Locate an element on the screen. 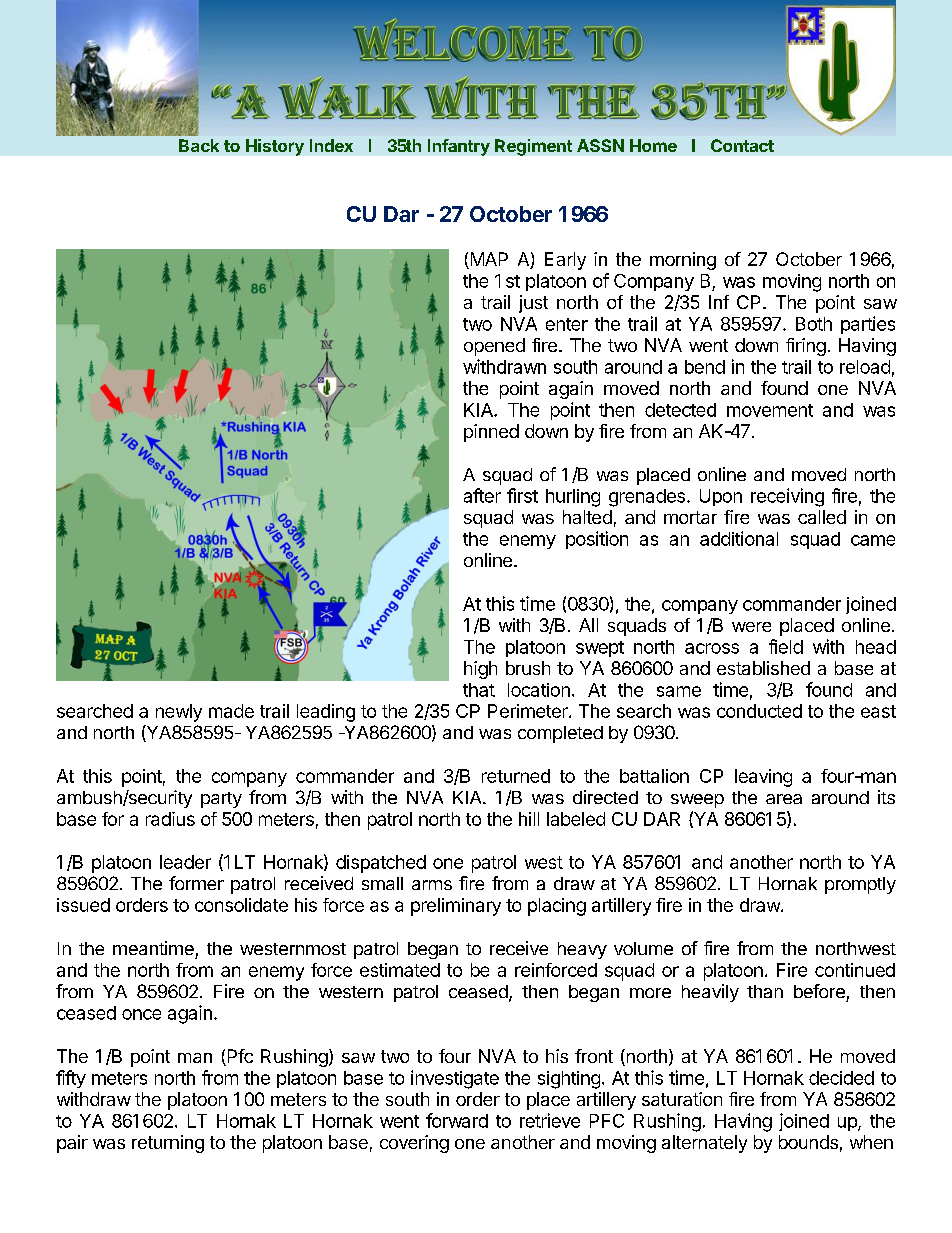 The height and width of the screenshot is (1233, 952). Back is located at coordinates (199, 145).
